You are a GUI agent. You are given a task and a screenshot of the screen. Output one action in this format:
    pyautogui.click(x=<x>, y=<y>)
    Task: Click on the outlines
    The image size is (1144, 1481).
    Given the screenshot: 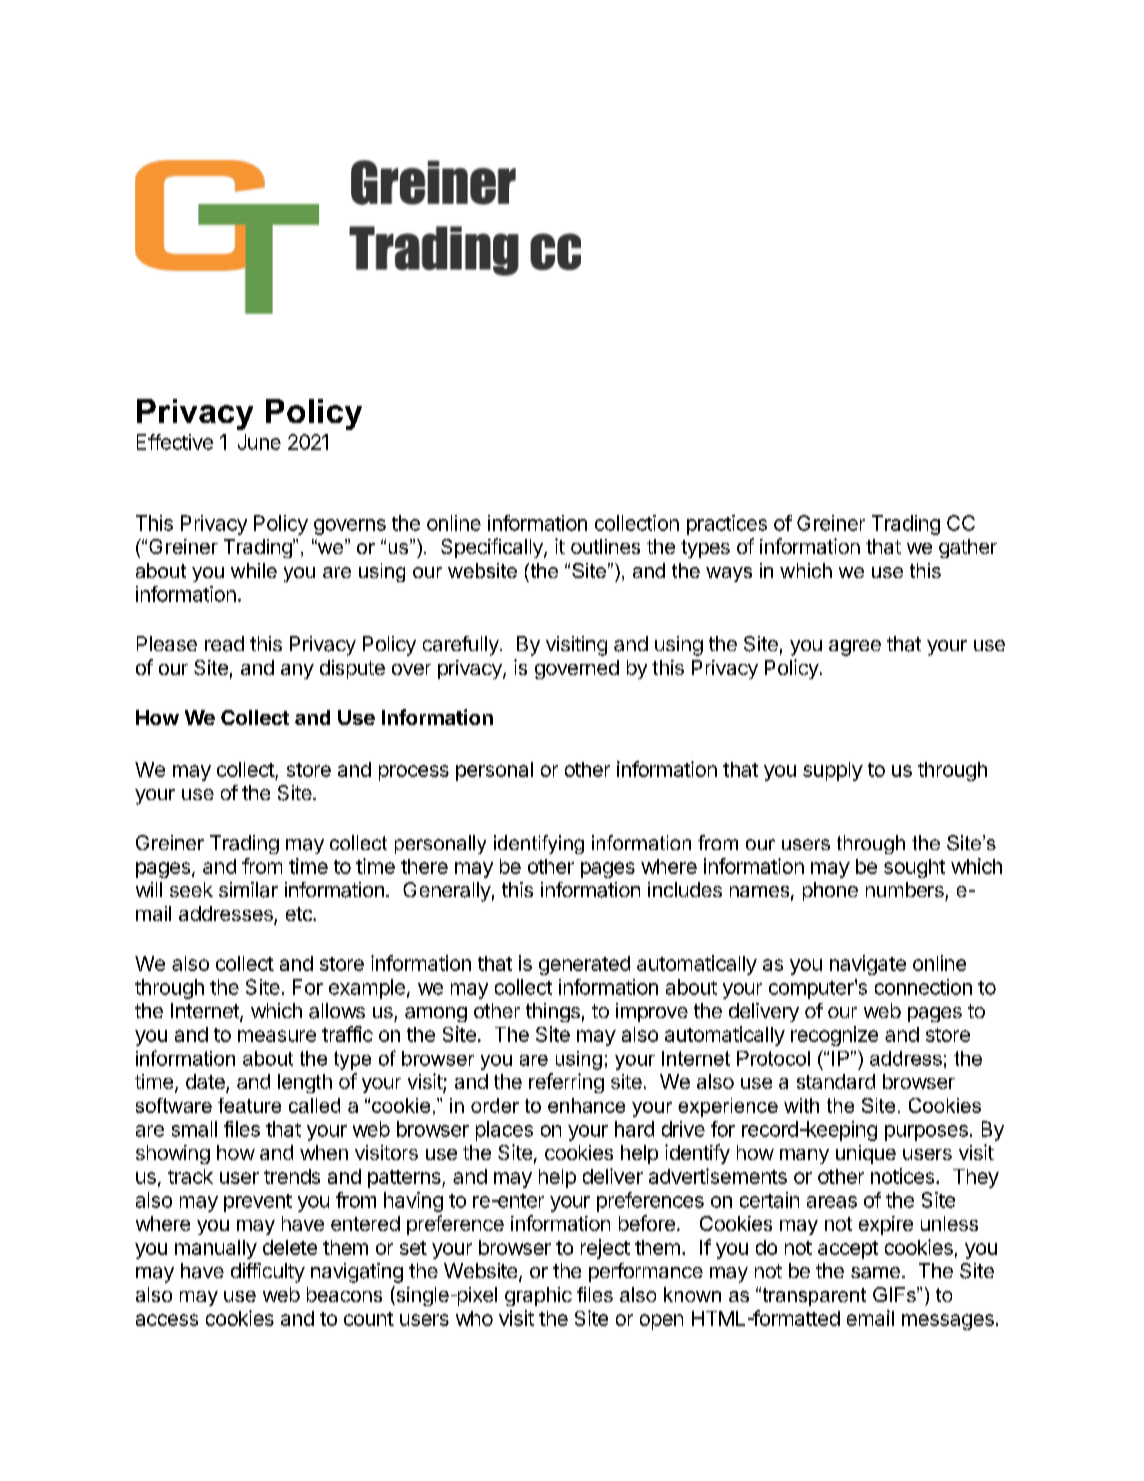 What is the action you would take?
    pyautogui.click(x=605, y=546)
